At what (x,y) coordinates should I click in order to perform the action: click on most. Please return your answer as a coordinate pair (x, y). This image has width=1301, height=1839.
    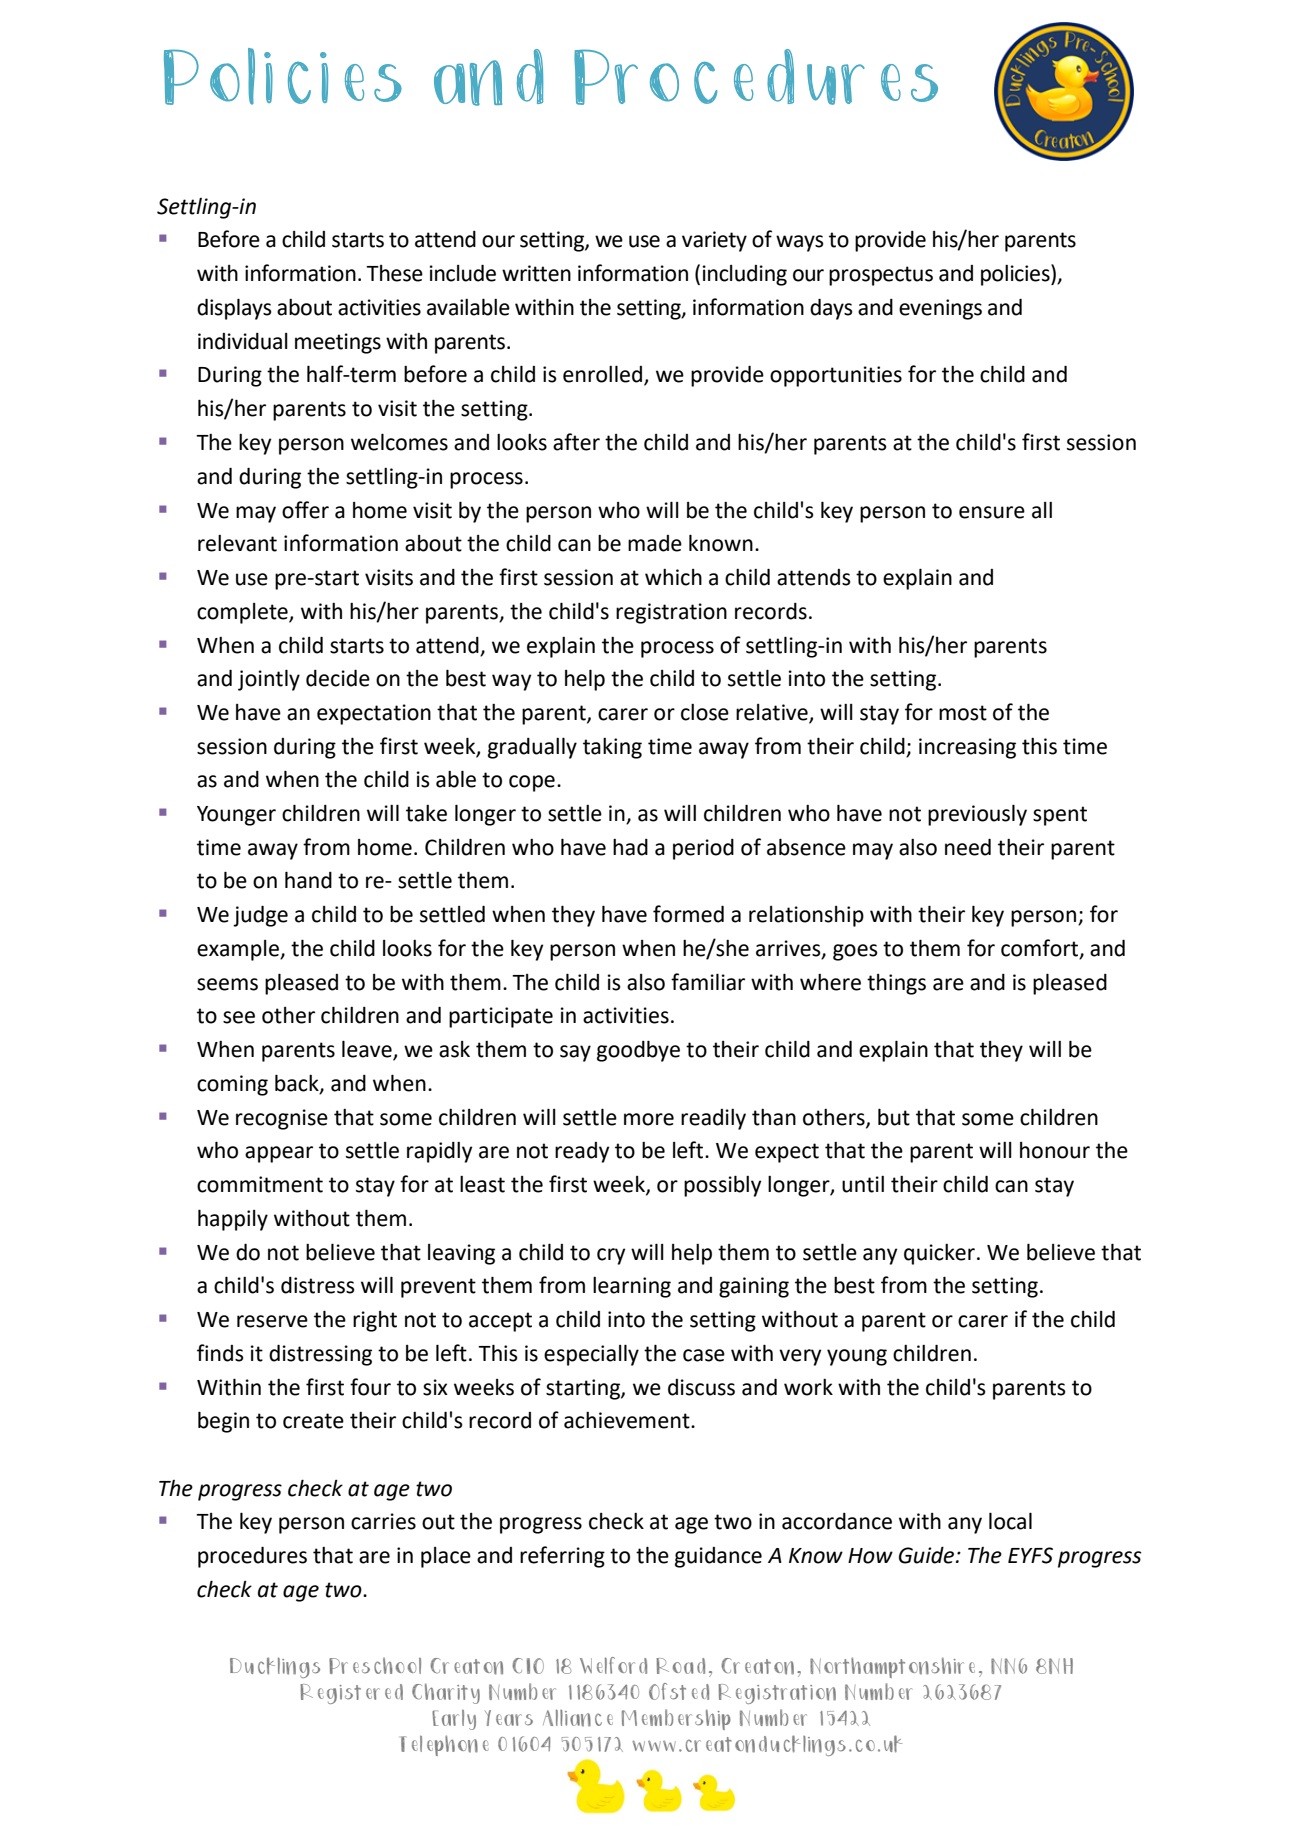
    Looking at the image, I should click on (963, 713).
